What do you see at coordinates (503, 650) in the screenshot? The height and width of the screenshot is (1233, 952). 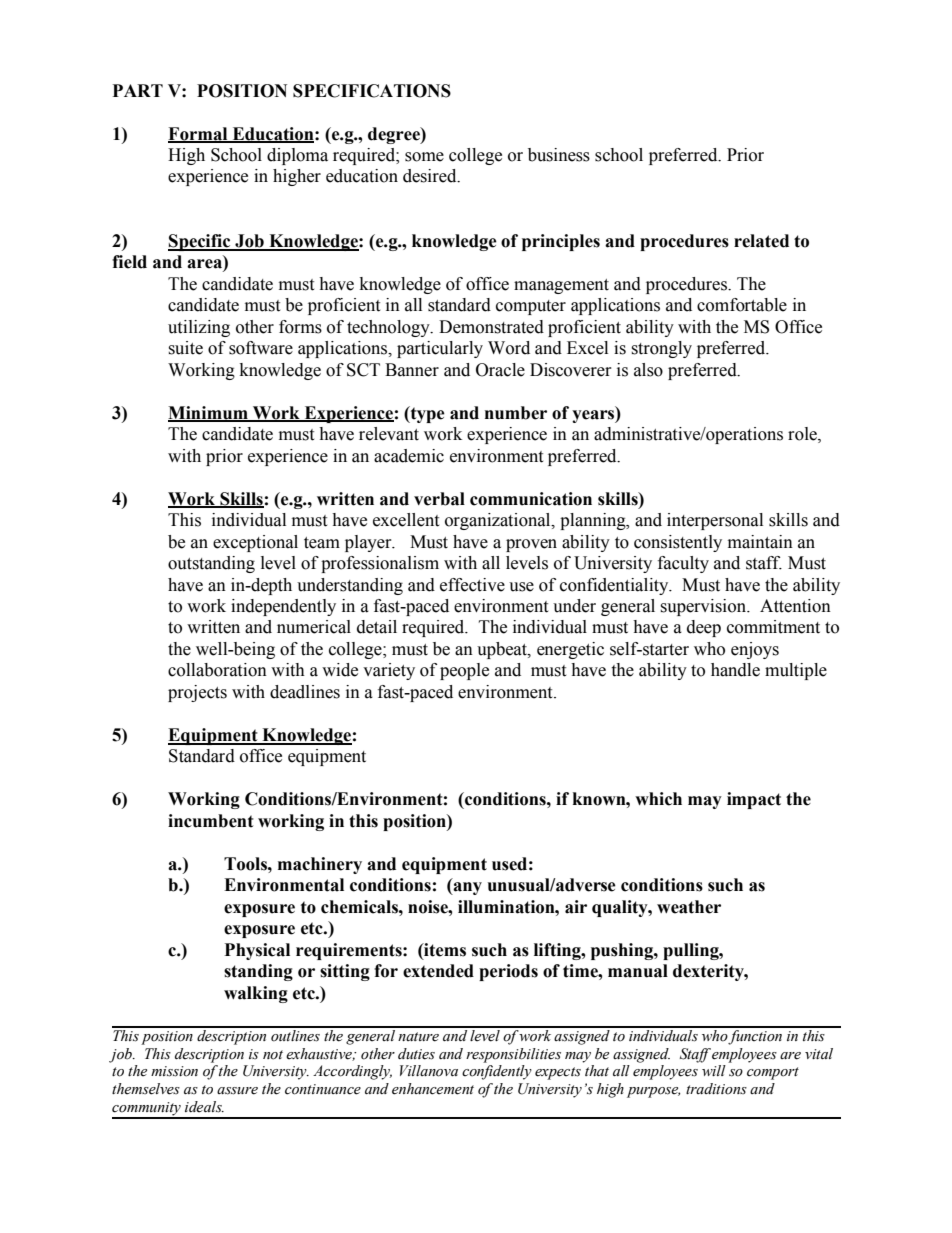 I see `upbeat` at bounding box center [503, 650].
